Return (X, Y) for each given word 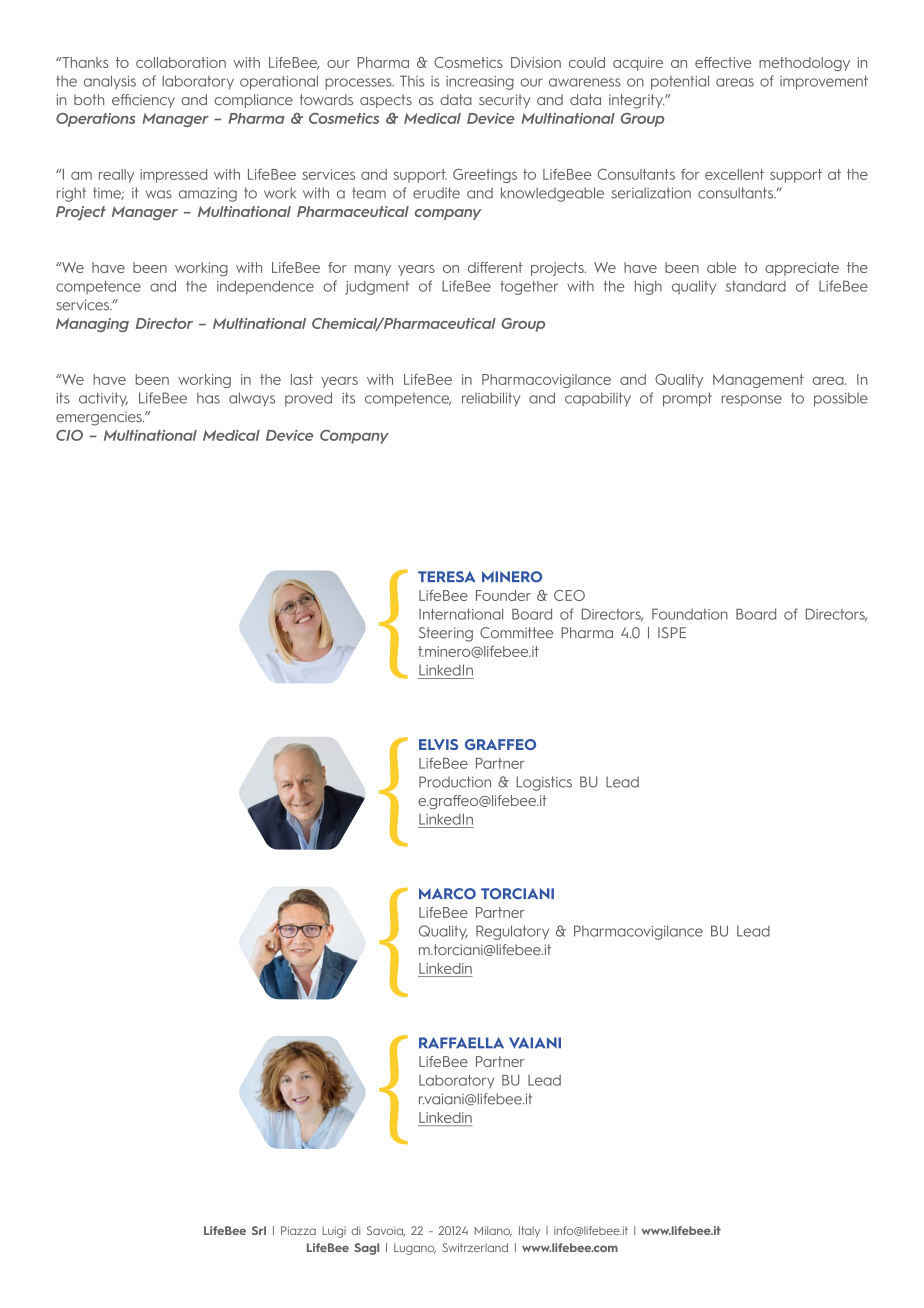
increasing (480, 83)
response (752, 400)
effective (723, 62)
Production (455, 782)
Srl (259, 1230)
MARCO (447, 893)
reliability (491, 399)
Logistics (544, 783)
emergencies (100, 418)
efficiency (143, 101)
